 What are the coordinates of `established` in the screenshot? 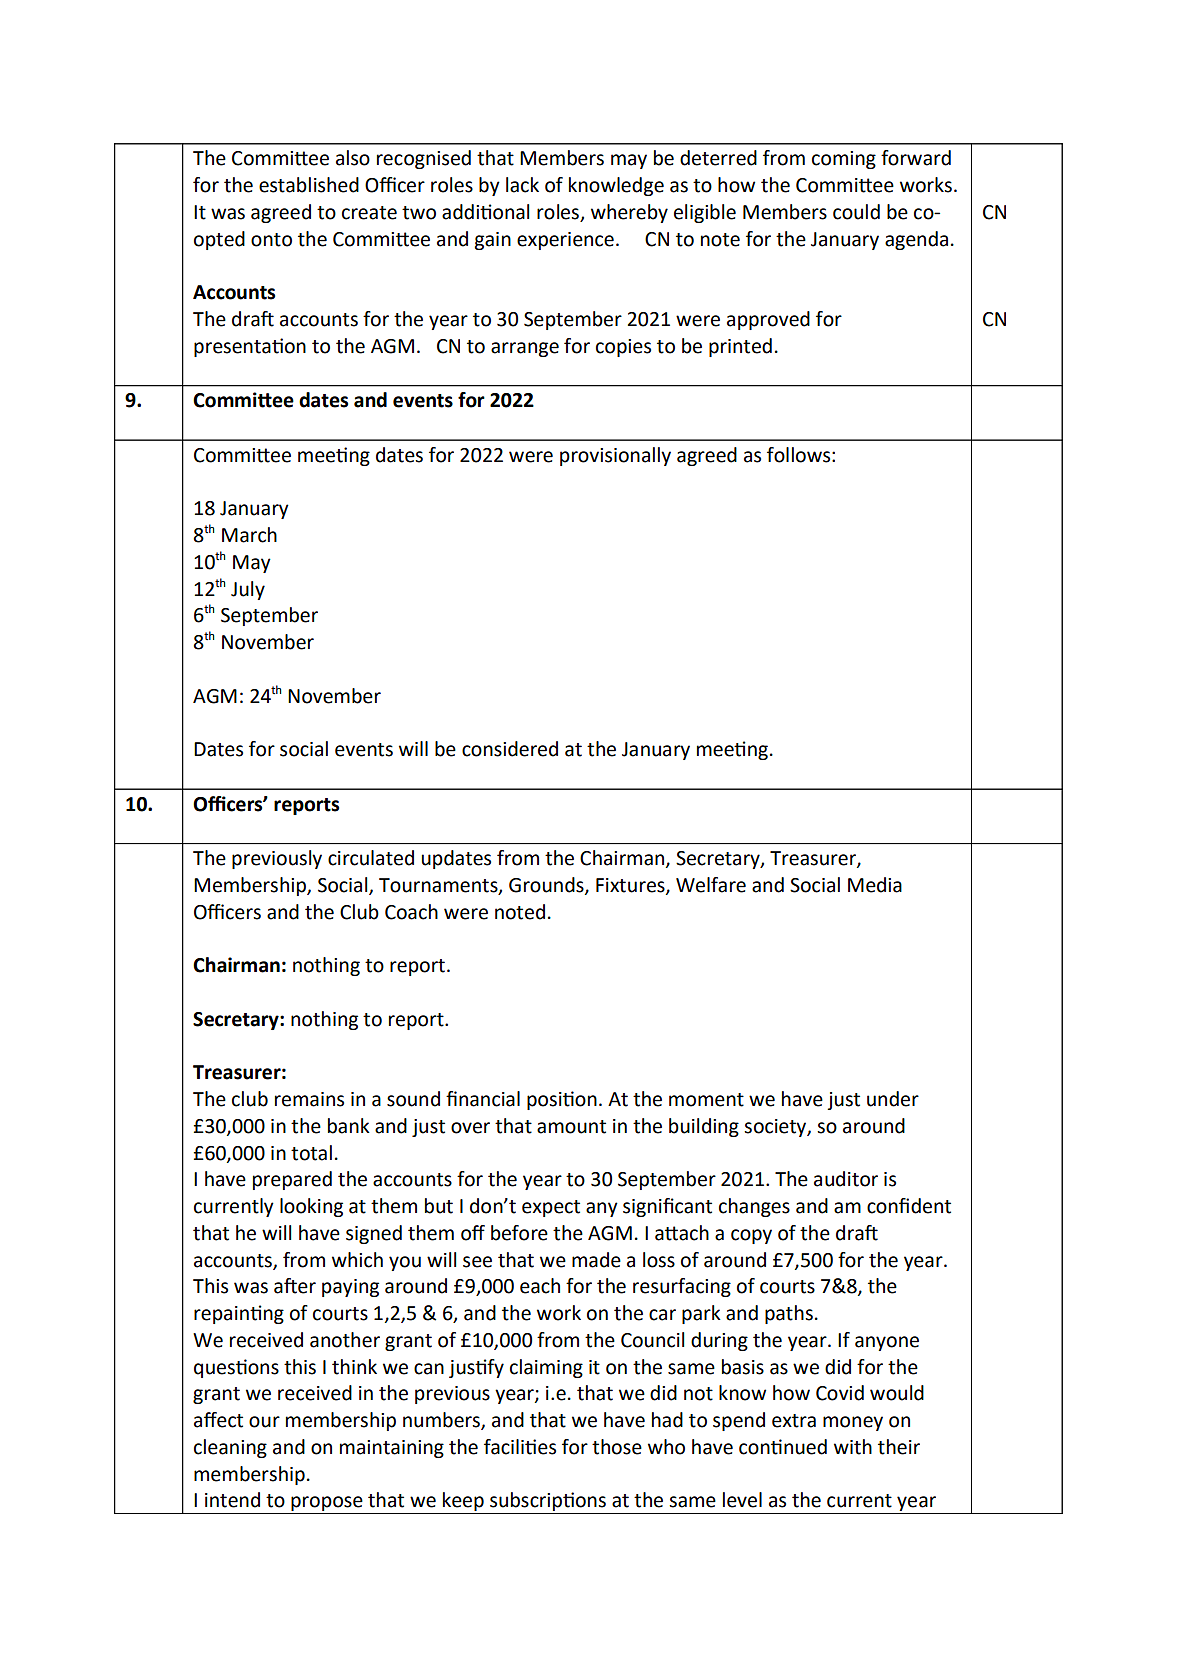 It's located at (309, 185).
